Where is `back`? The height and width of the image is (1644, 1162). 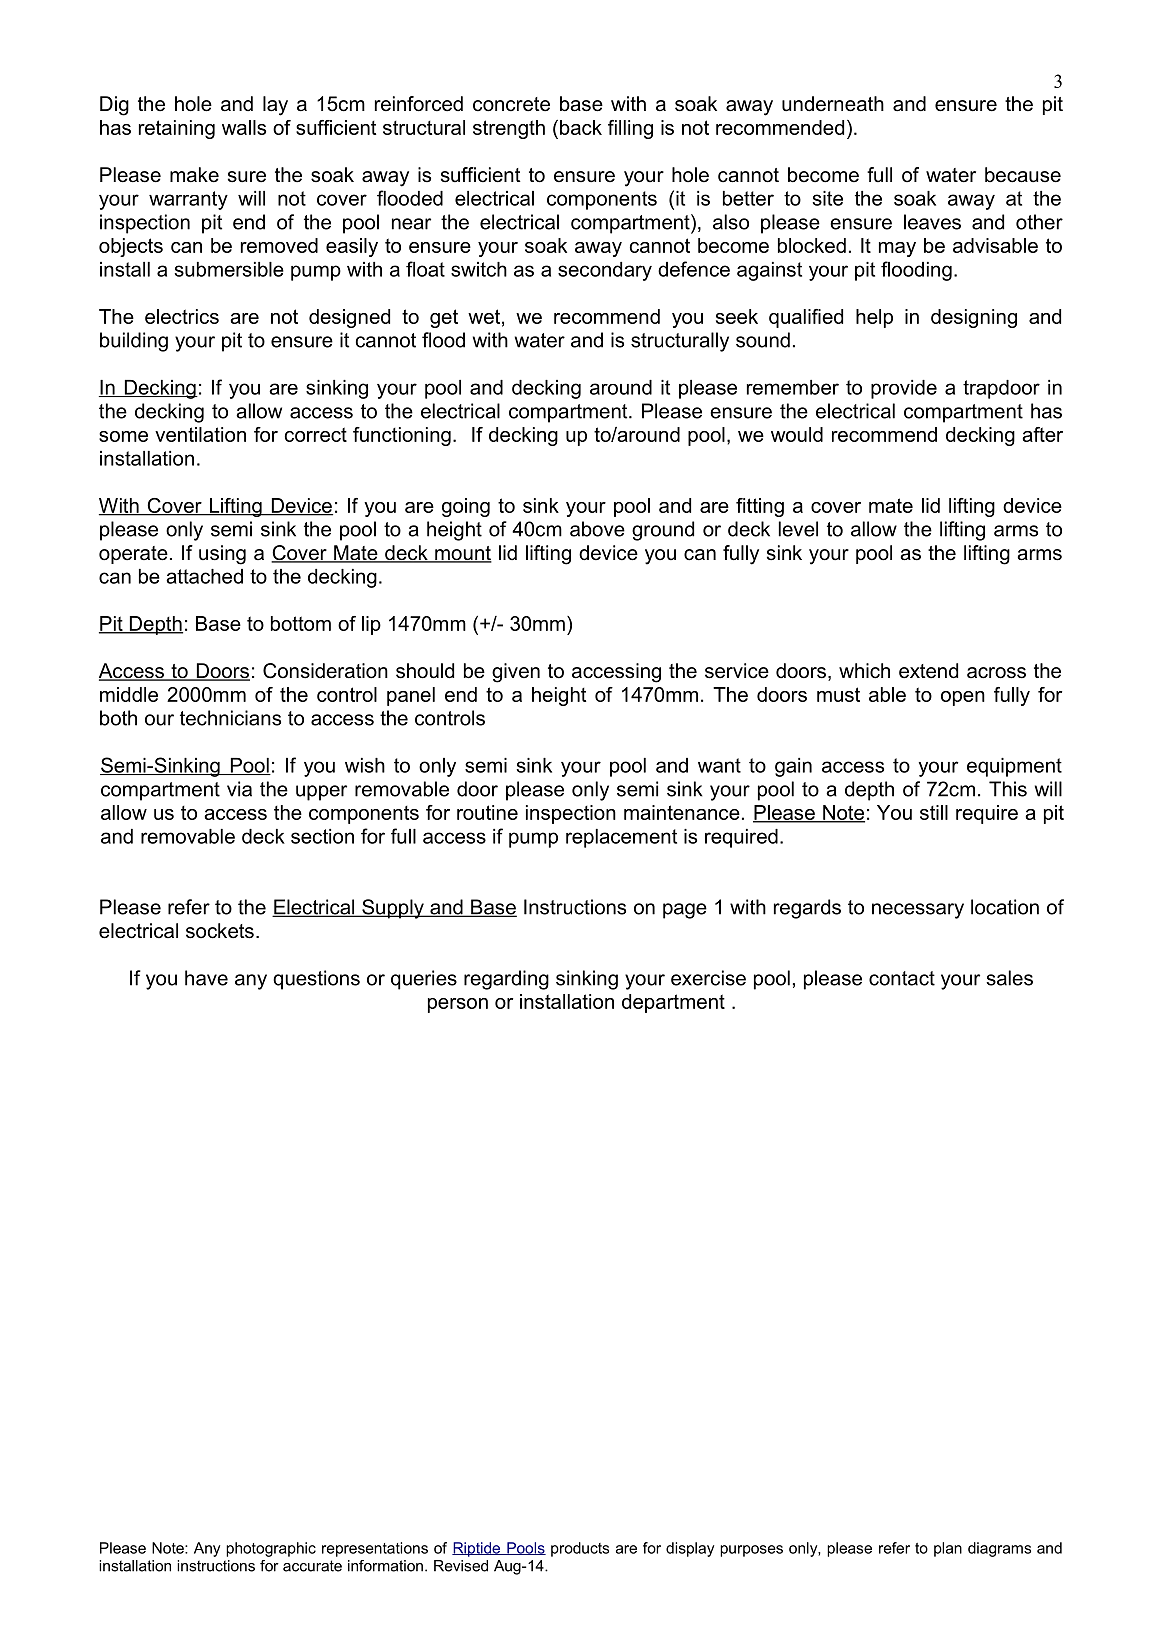 back is located at coordinates (581, 127).
